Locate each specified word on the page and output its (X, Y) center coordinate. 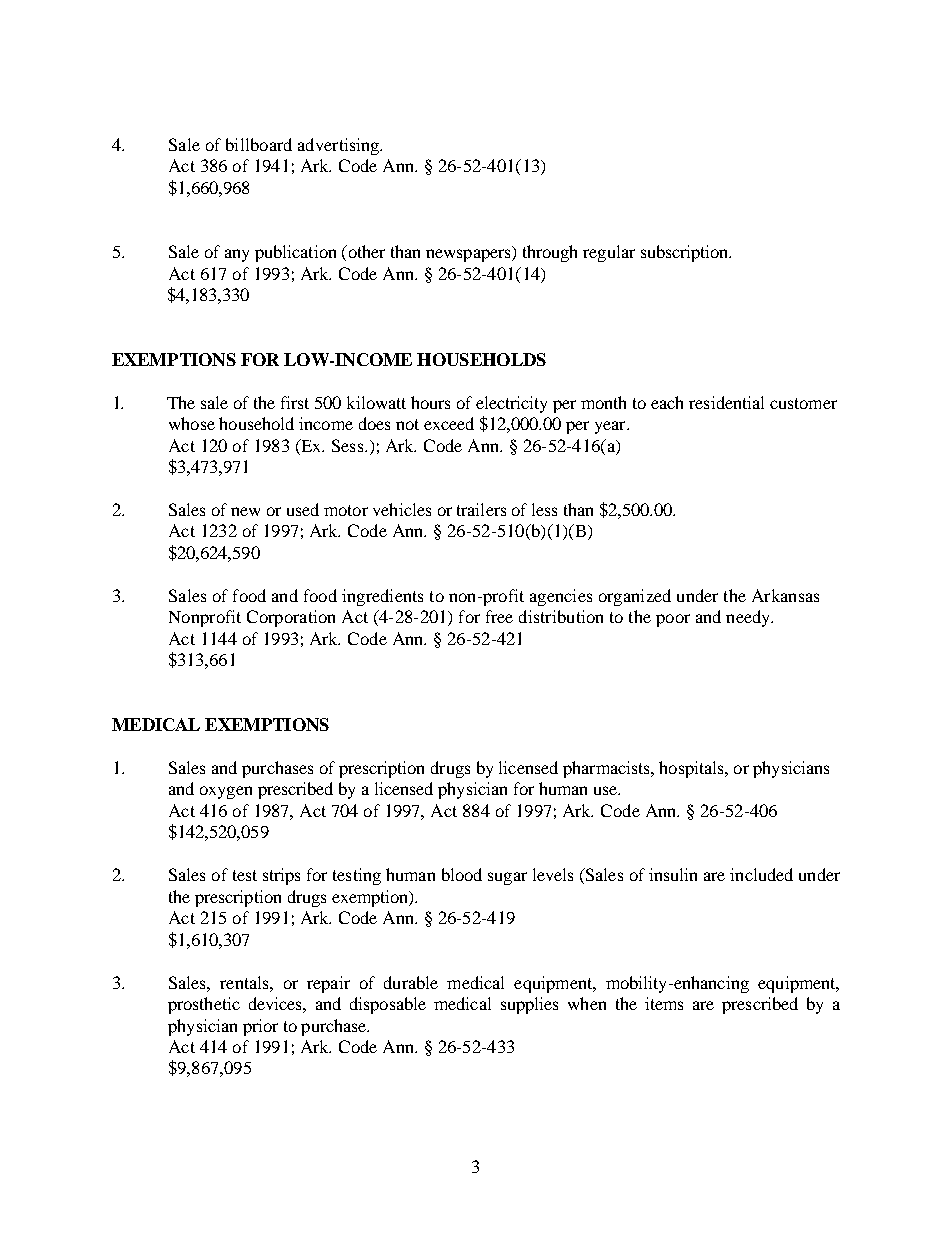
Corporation (291, 618)
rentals (245, 982)
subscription (686, 253)
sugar (507, 878)
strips (281, 876)
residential (726, 402)
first (295, 402)
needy (749, 618)
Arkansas (785, 595)
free (499, 616)
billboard (259, 144)
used (303, 509)
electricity (511, 404)
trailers (481, 509)
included (761, 874)
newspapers (469, 255)
